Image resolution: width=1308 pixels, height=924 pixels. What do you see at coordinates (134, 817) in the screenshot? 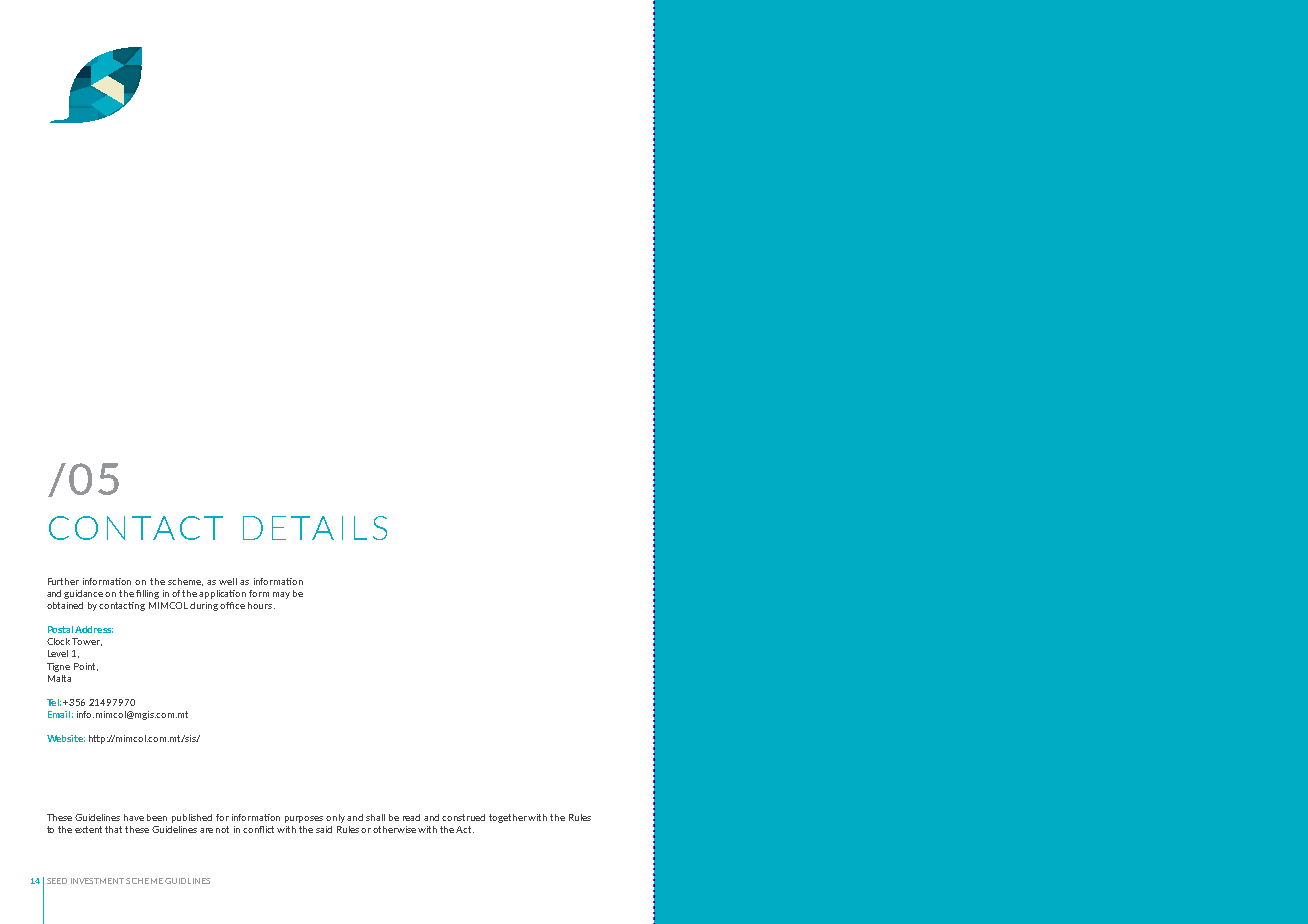
I see `have` at bounding box center [134, 817].
